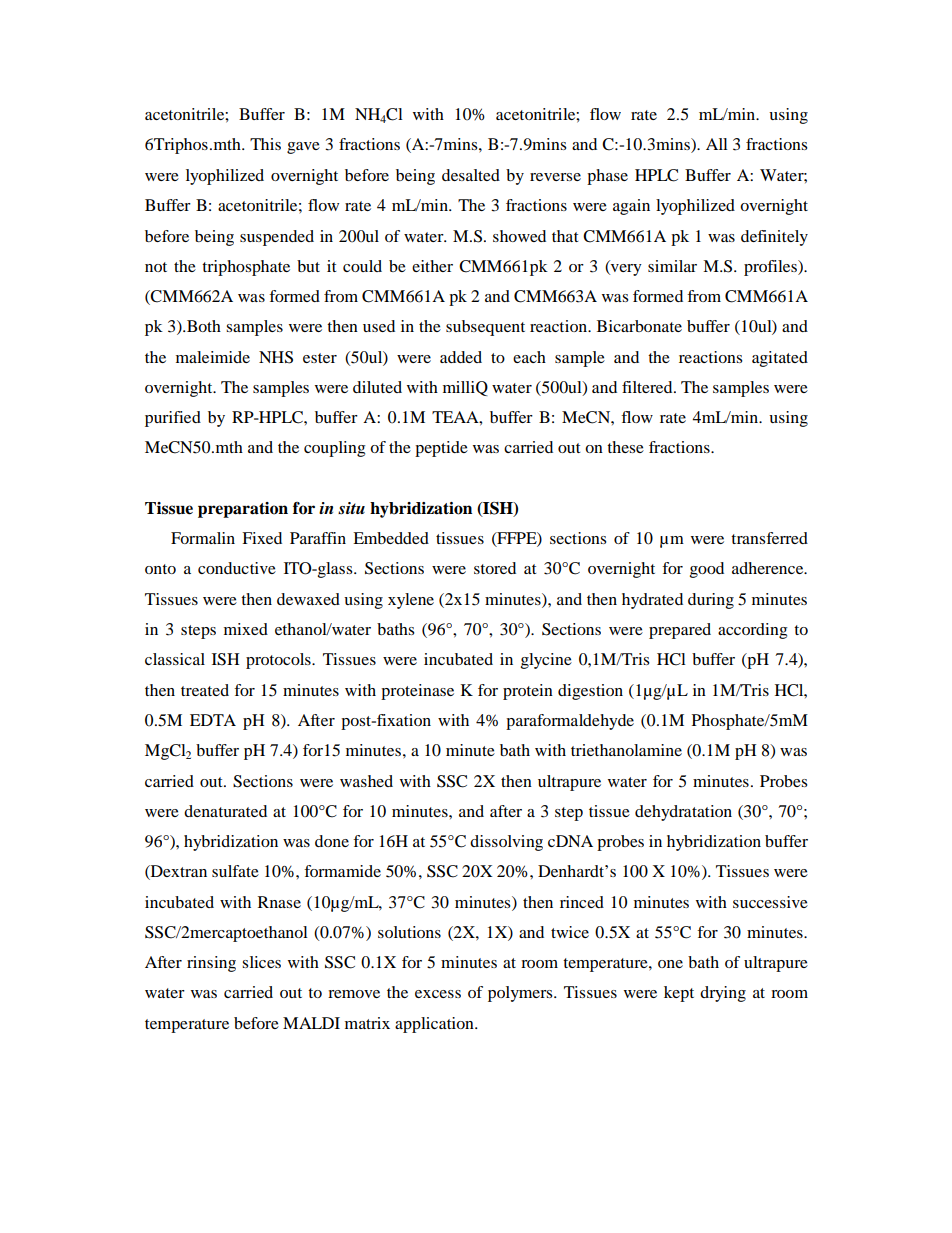  What do you see at coordinates (625, 447) in the document?
I see `these` at bounding box center [625, 447].
